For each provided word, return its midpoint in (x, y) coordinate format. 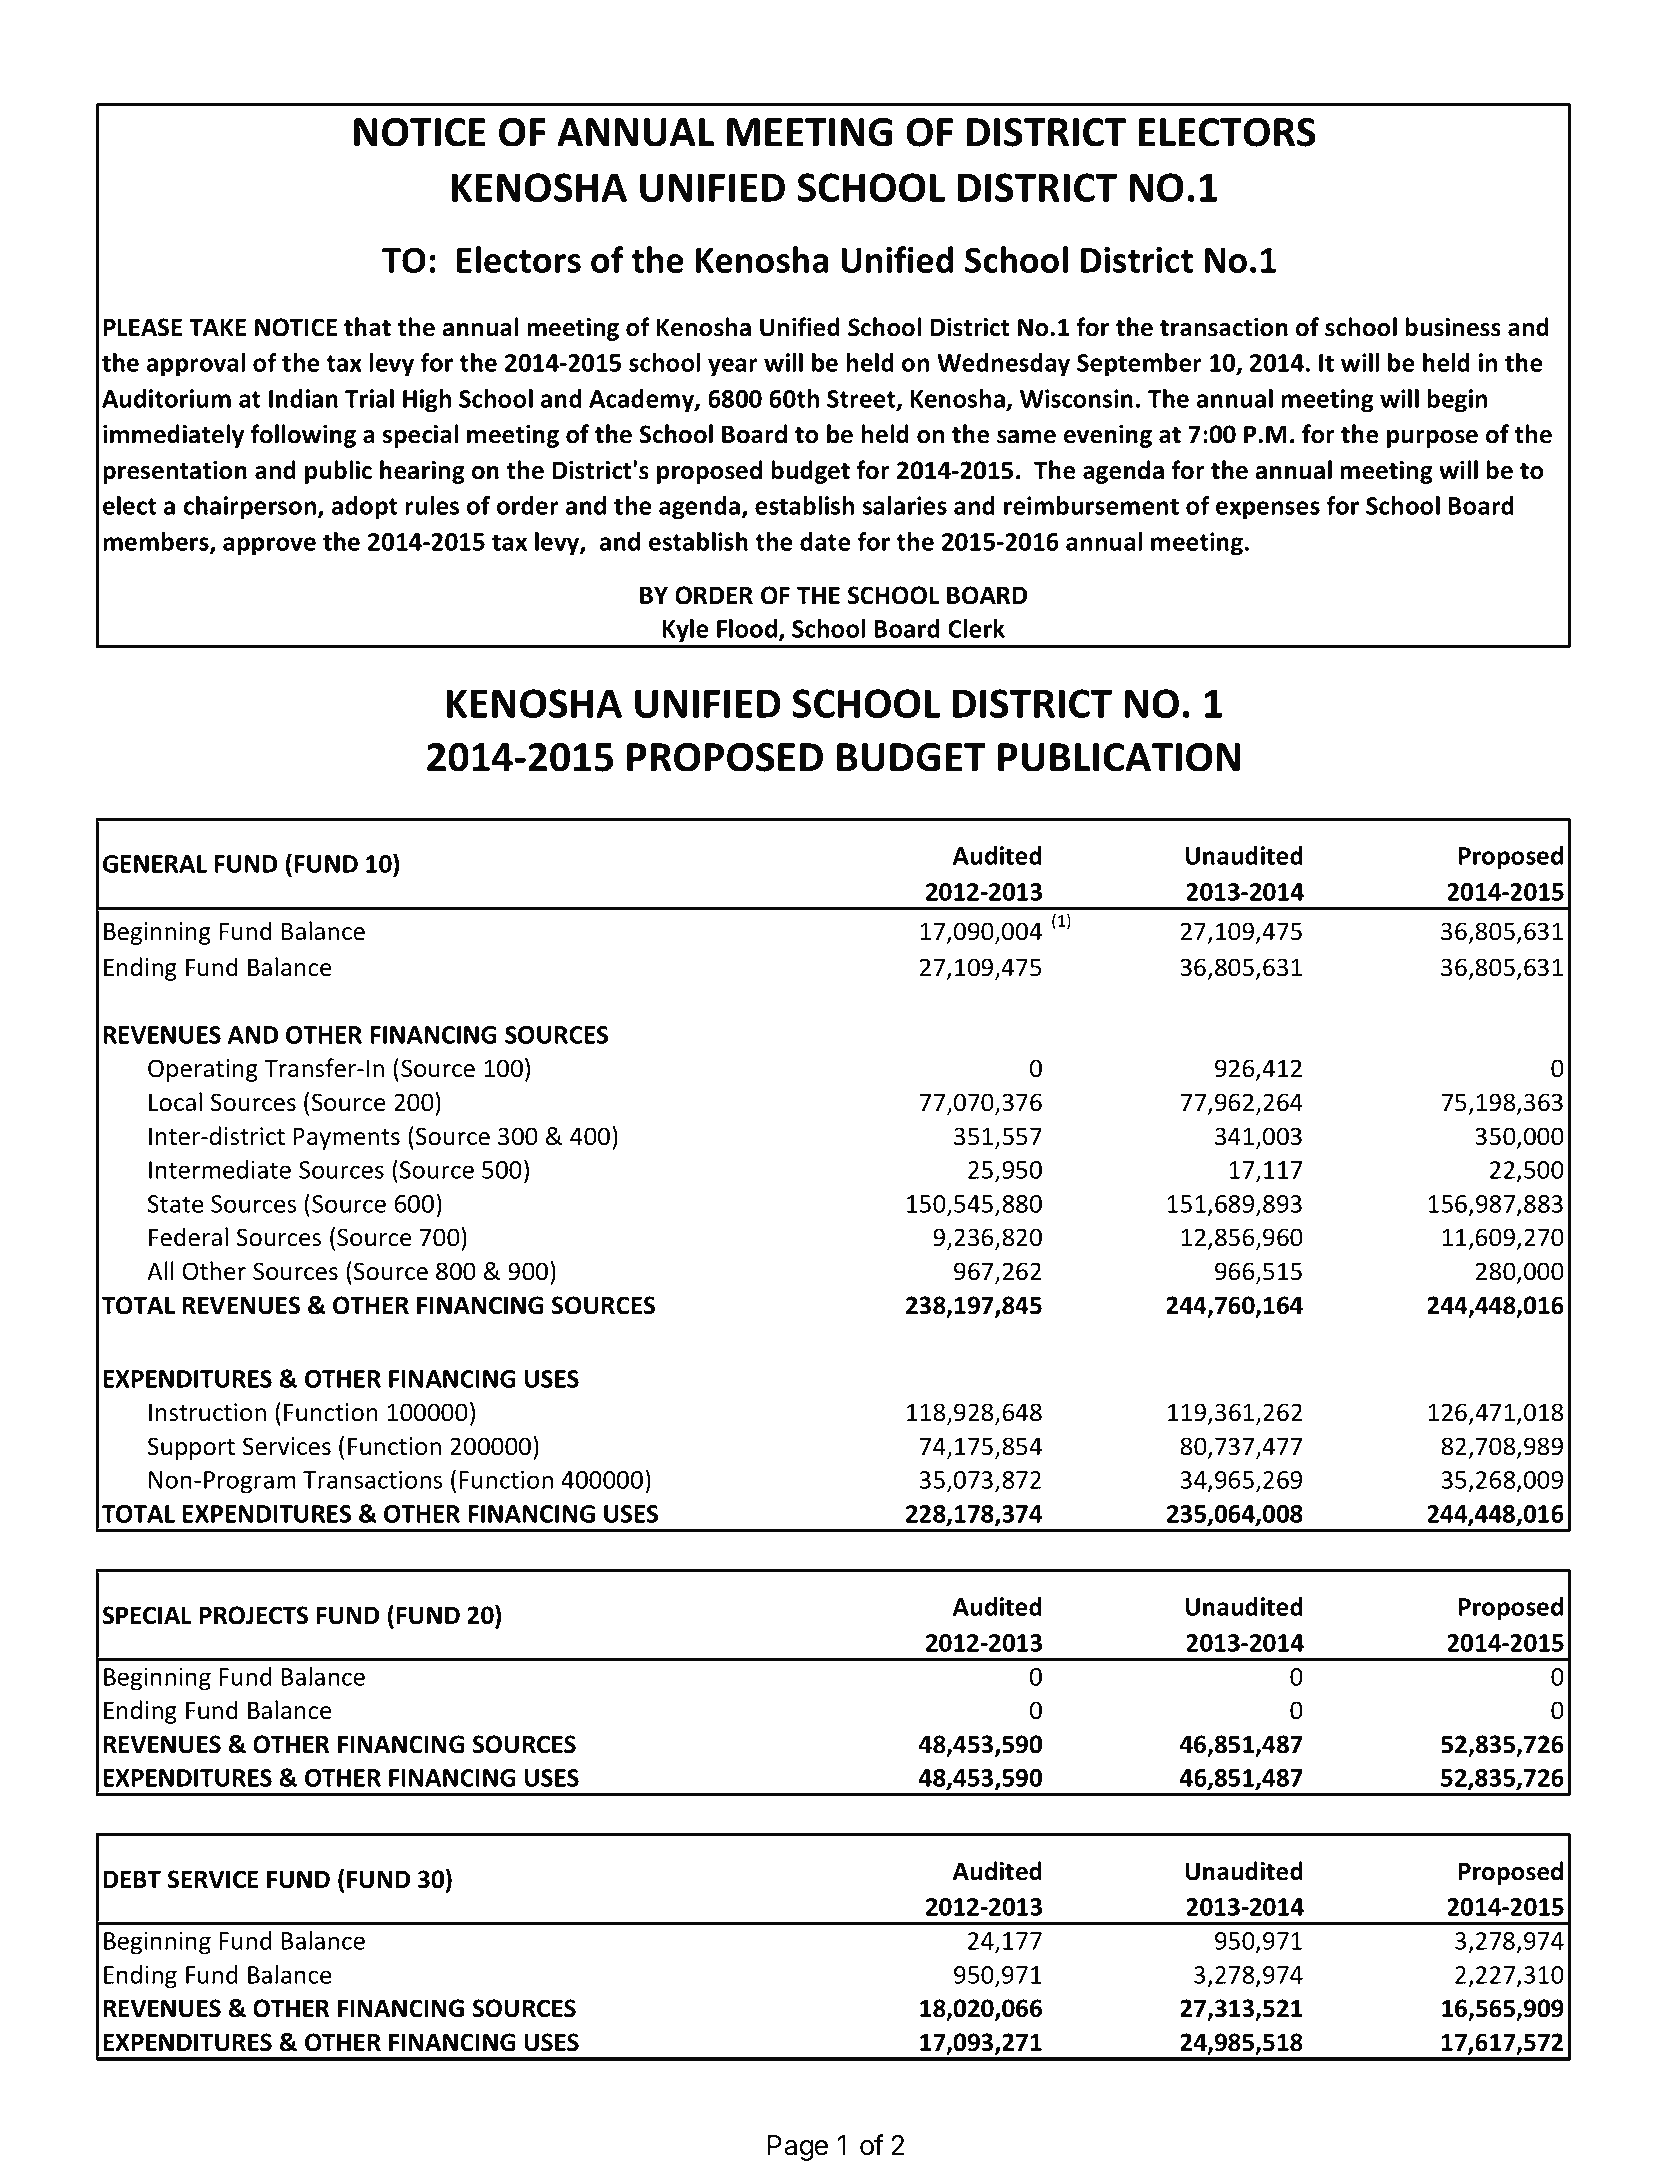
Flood (747, 628)
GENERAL (155, 864)
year (733, 367)
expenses (1268, 510)
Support (191, 1448)
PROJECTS (254, 1615)
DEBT (132, 1879)
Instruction (207, 1412)
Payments (346, 1138)
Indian (303, 398)
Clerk (976, 628)
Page (798, 2148)
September (1139, 365)
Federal (188, 1237)
